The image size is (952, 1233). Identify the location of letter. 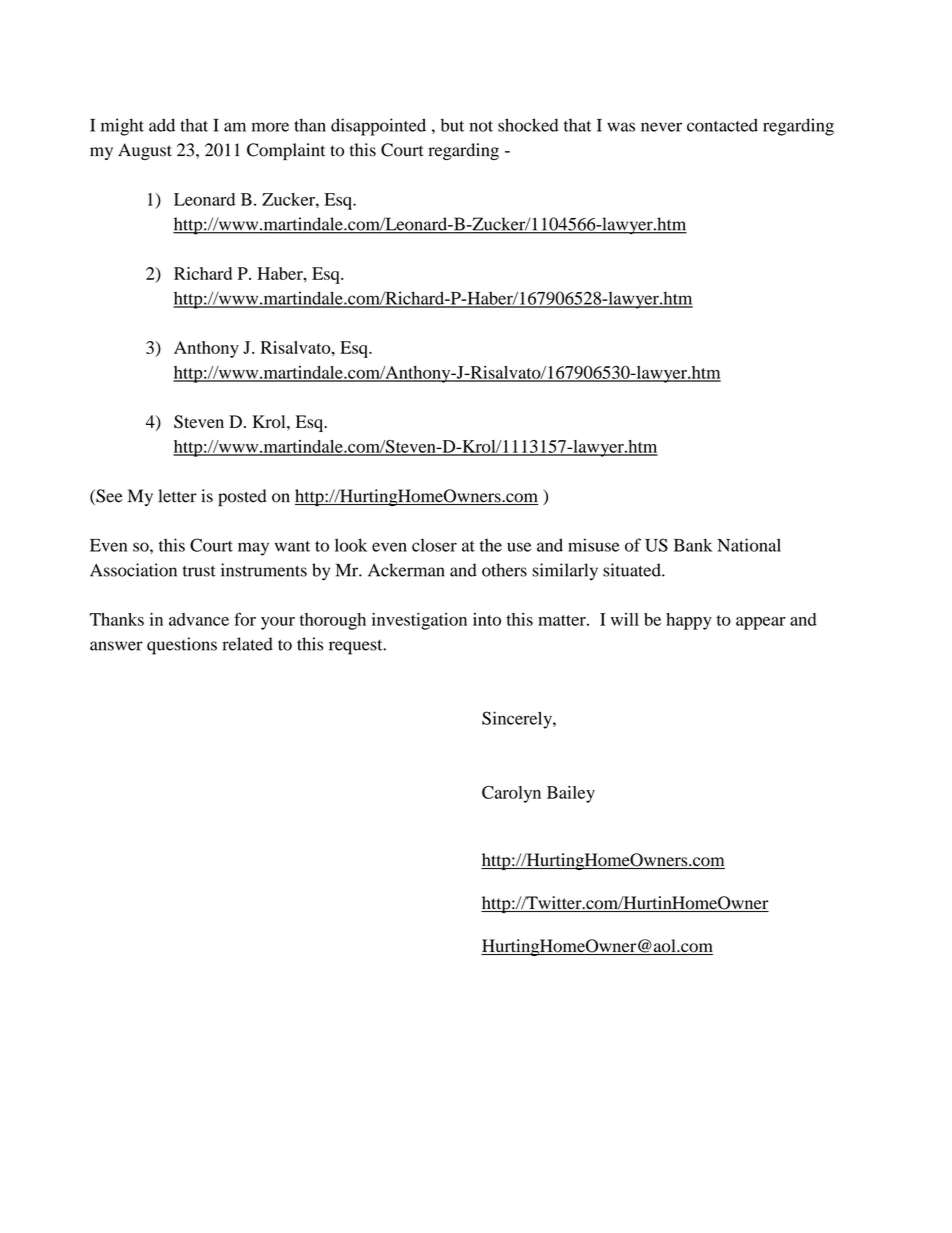
(177, 496).
